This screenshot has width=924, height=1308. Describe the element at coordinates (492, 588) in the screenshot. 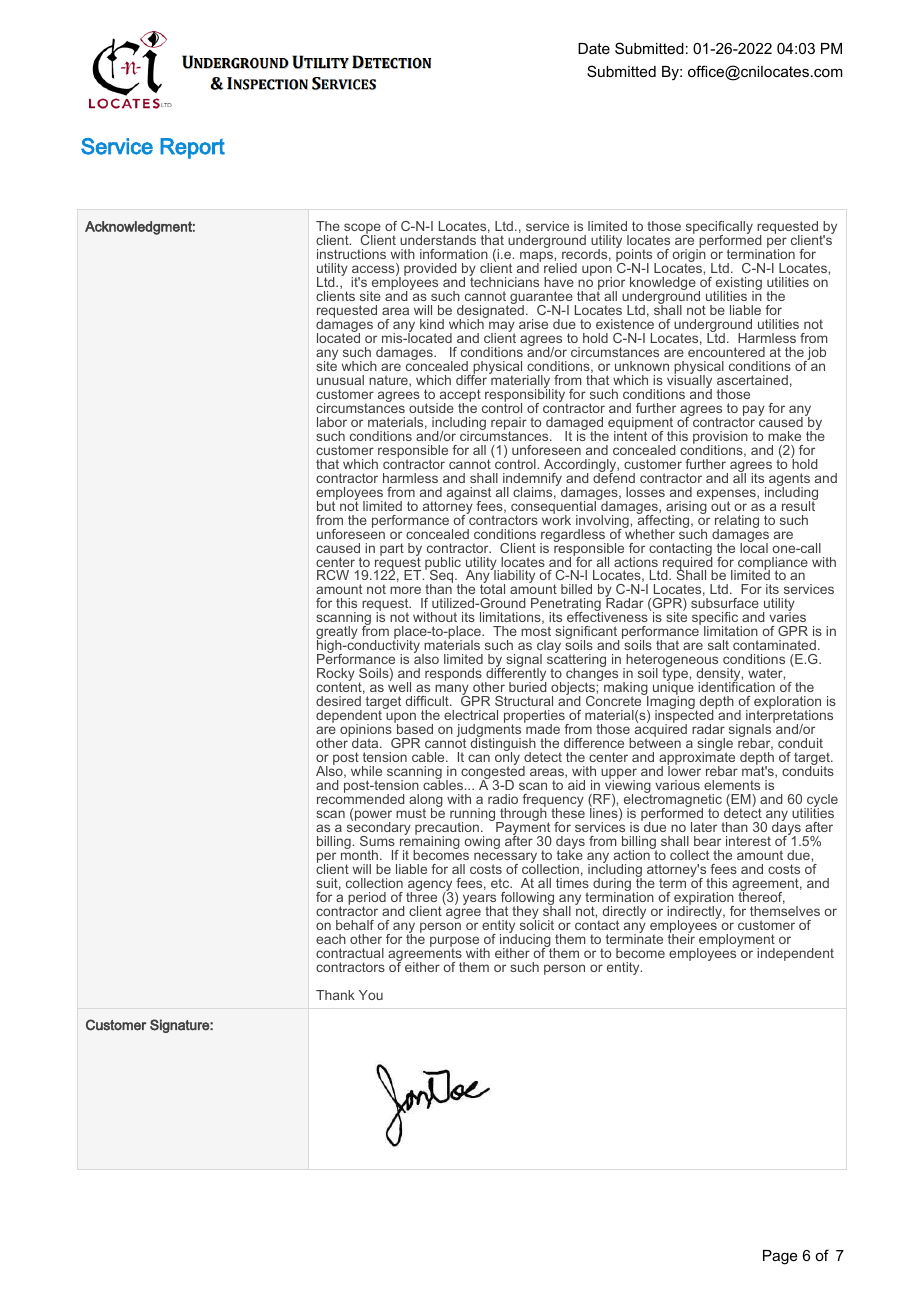

I see `total` at that location.
